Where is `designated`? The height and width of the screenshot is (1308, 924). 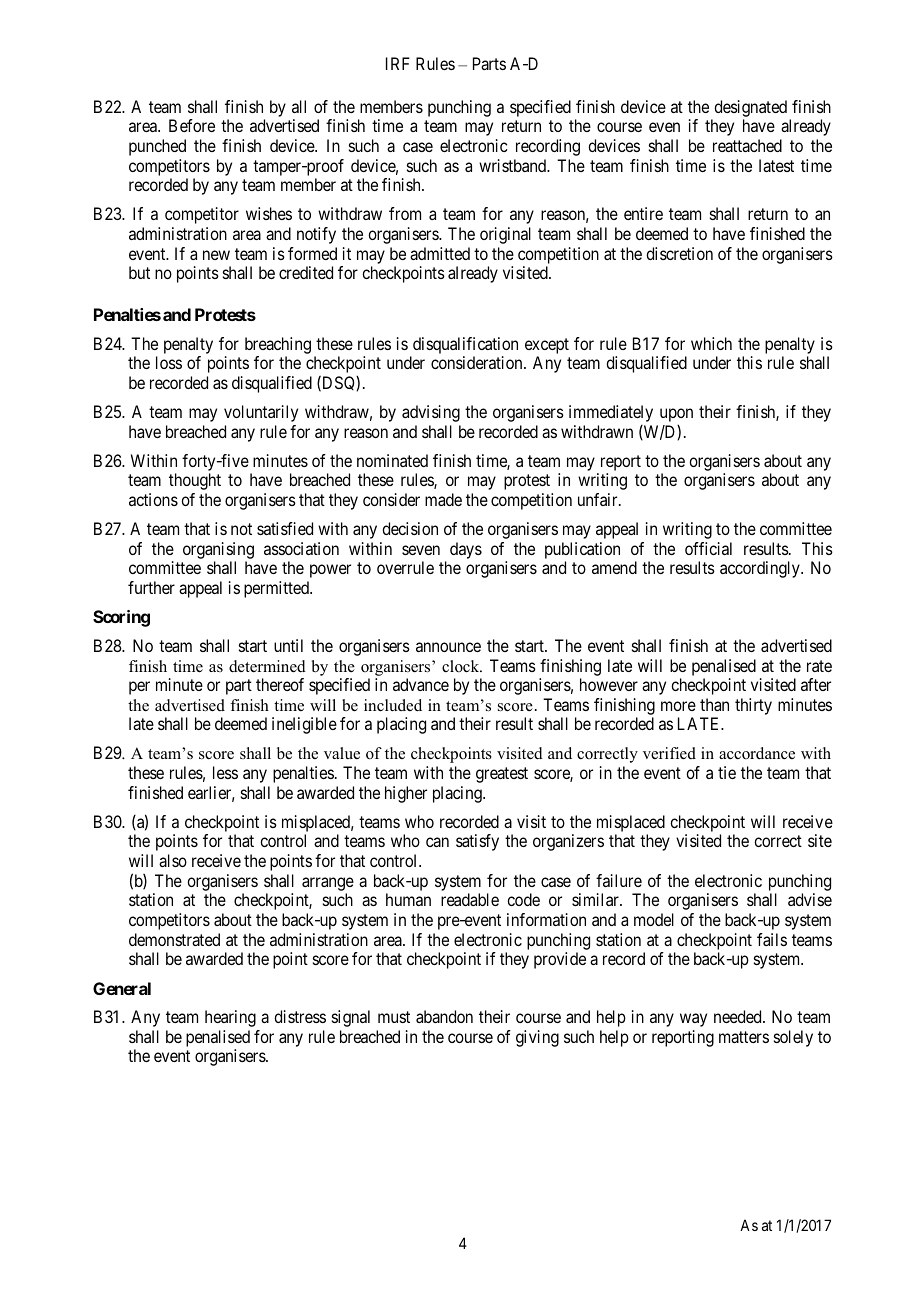
designated is located at coordinates (750, 108).
